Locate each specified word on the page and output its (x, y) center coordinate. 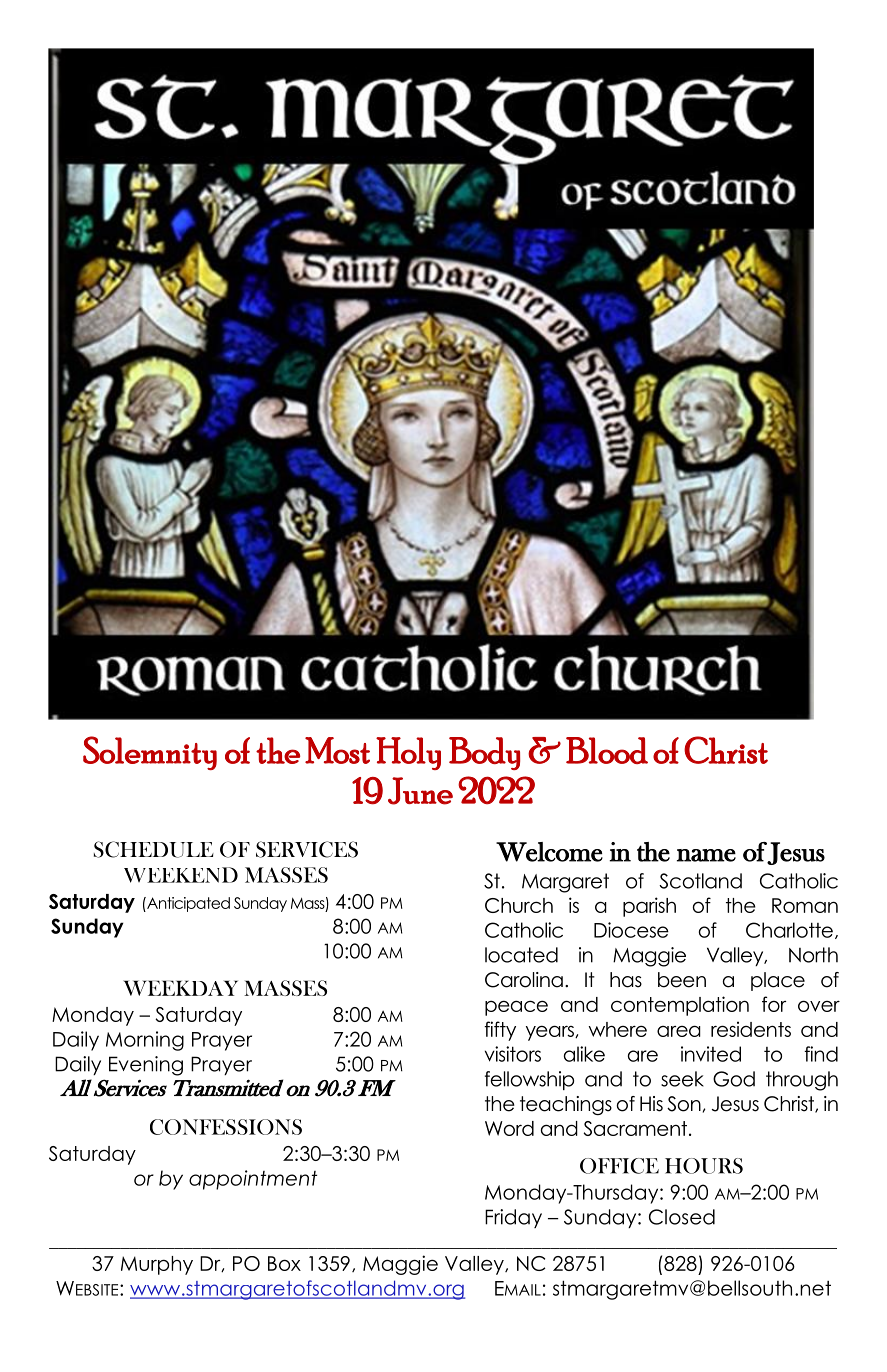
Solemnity (150, 753)
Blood (607, 750)
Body (484, 753)
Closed (682, 1217)
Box (284, 1263)
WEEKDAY (180, 988)
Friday (513, 1218)
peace (516, 1008)
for (774, 1004)
